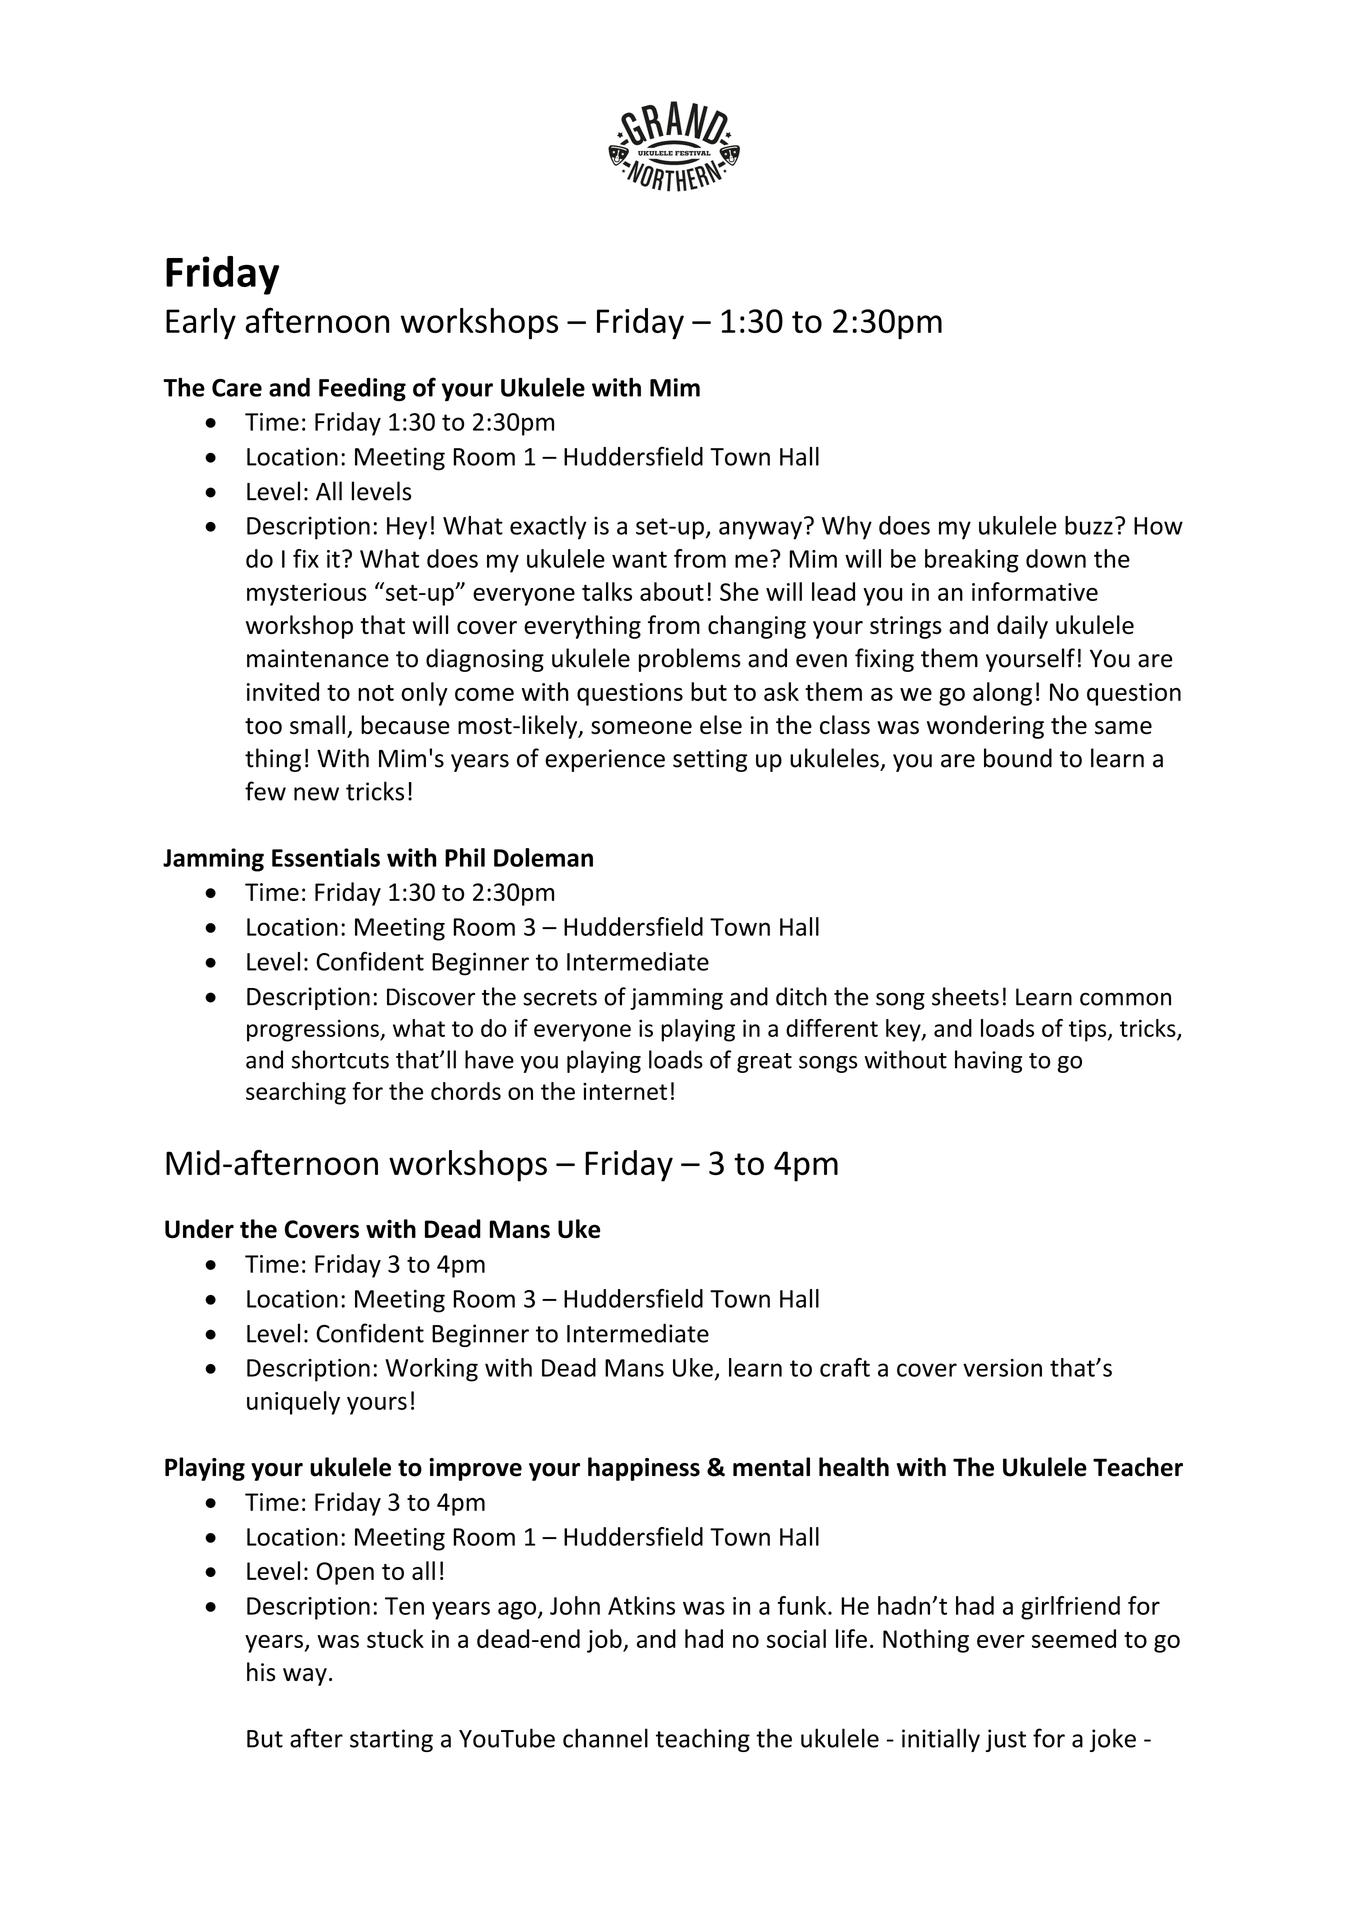  I want to click on great, so click(764, 1063).
